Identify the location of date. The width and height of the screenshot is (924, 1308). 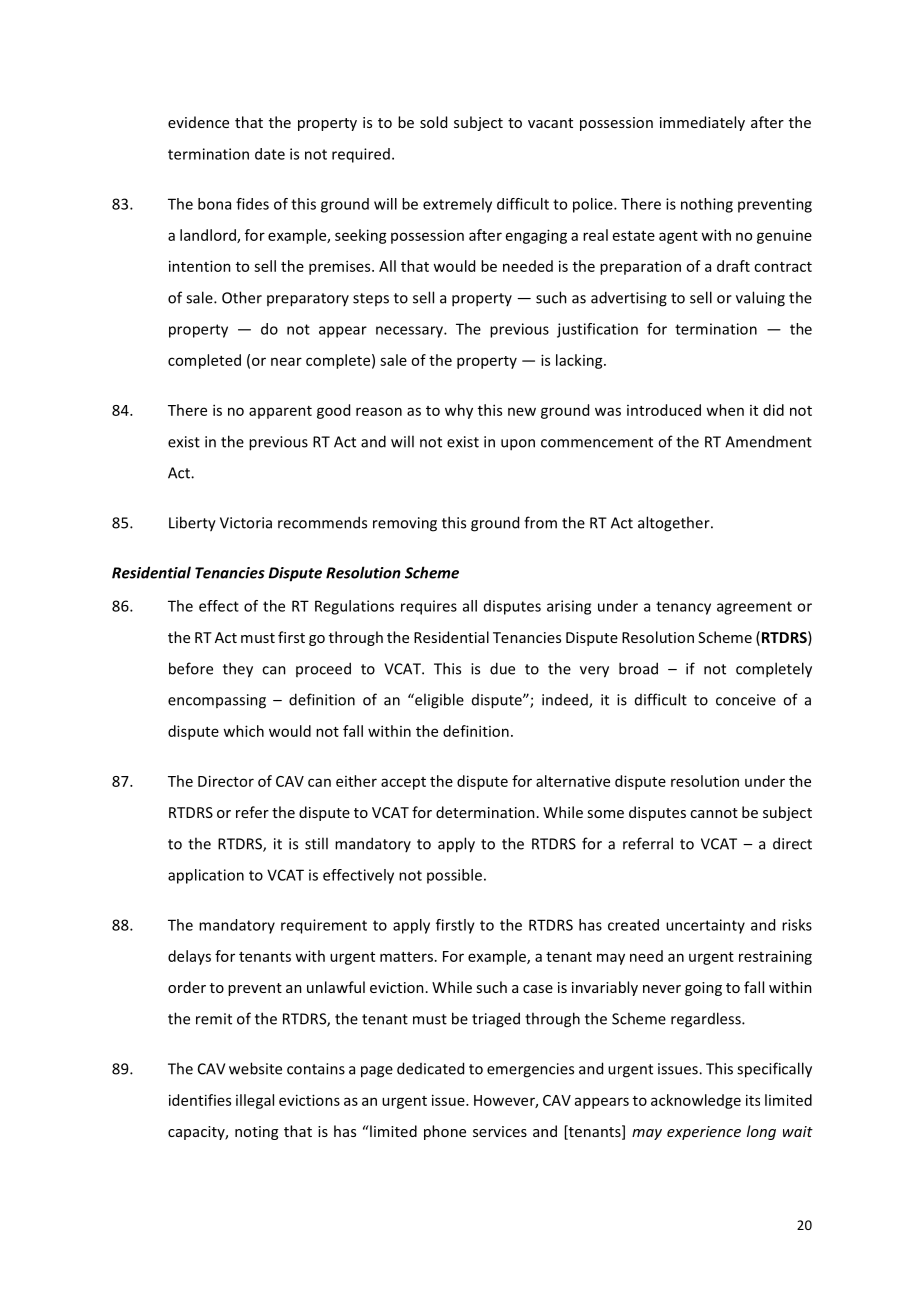
(270, 154).
